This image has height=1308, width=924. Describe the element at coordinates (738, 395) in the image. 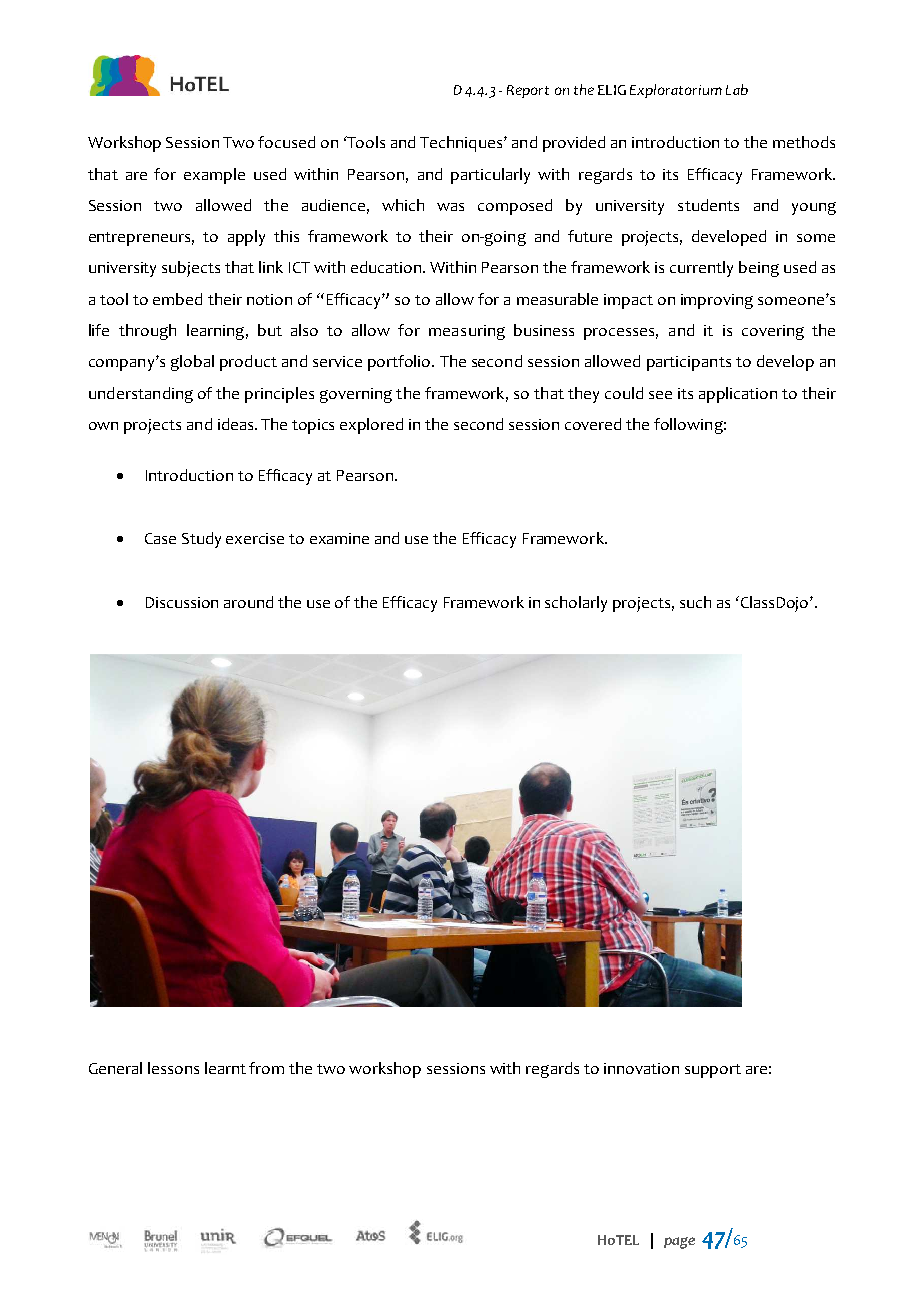

I see `application` at that location.
